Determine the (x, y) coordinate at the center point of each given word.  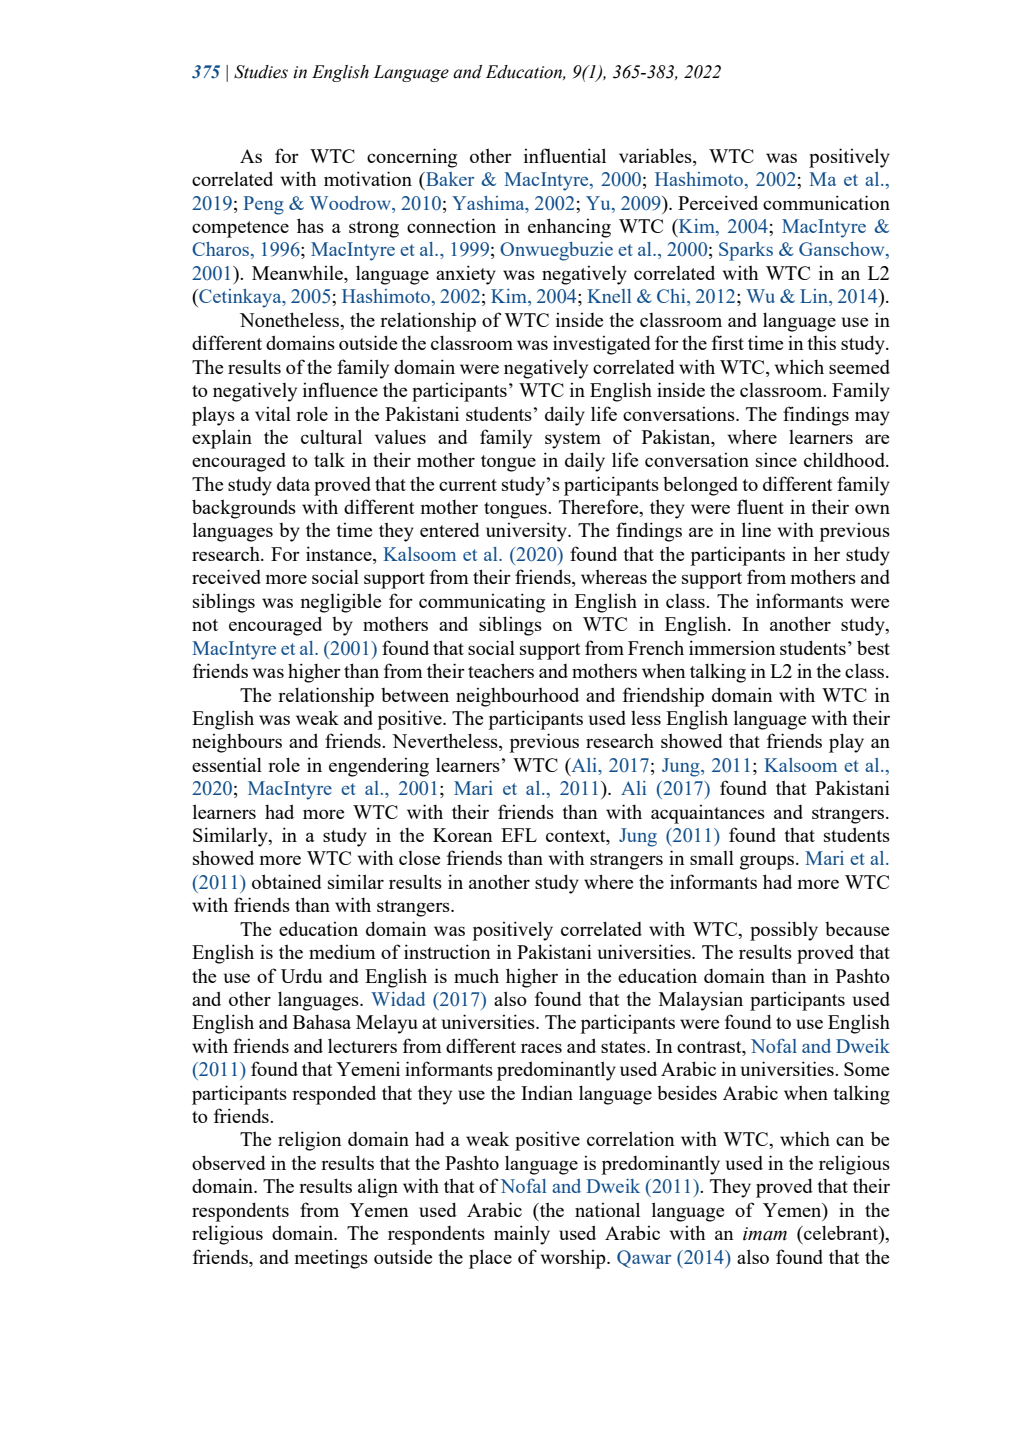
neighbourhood (517, 697)
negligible (341, 603)
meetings (331, 1259)
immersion (732, 647)
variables (656, 155)
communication (826, 202)
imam (765, 1234)
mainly (522, 1235)
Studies (261, 72)
